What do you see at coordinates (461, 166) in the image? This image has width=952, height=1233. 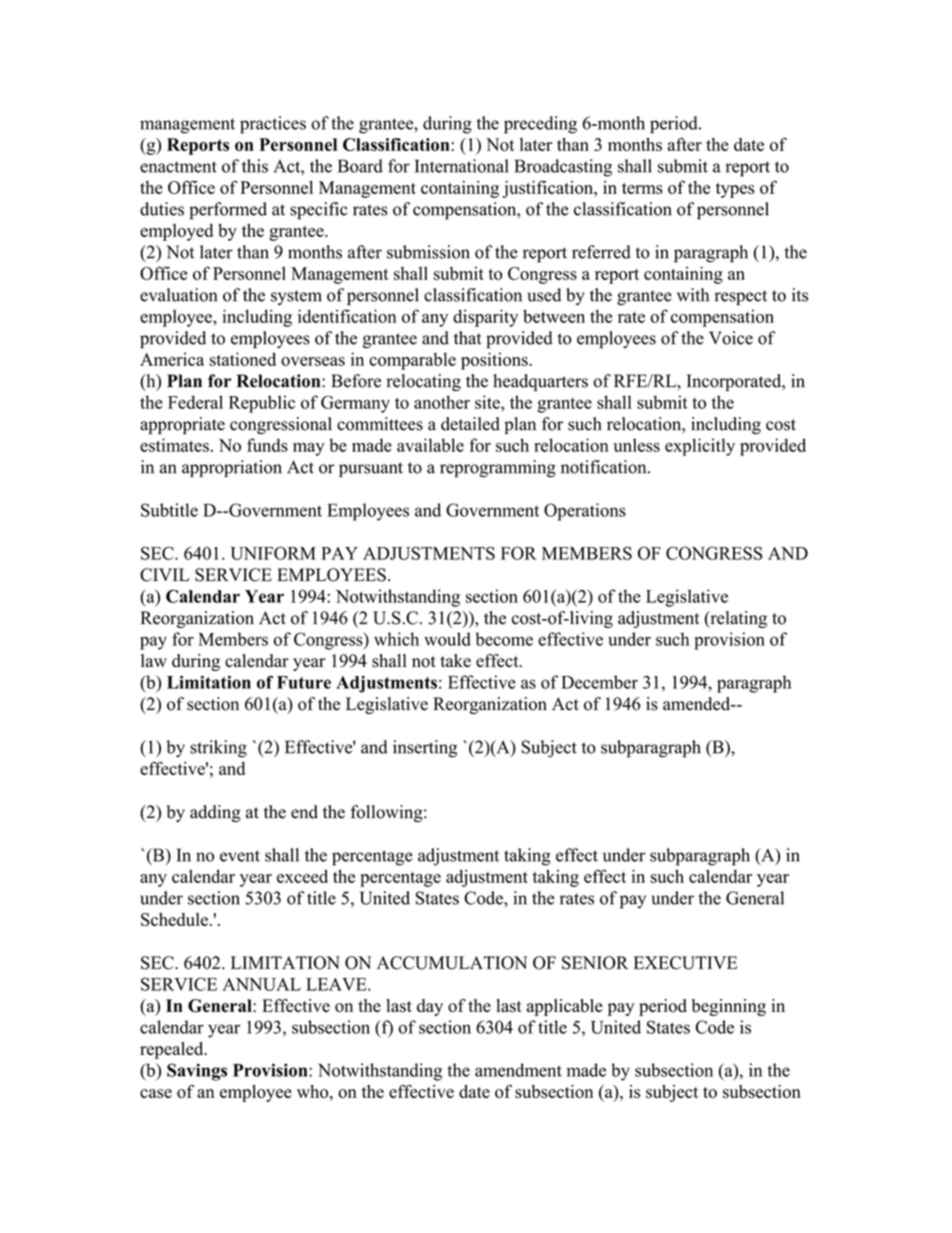 I see `International` at bounding box center [461, 166].
